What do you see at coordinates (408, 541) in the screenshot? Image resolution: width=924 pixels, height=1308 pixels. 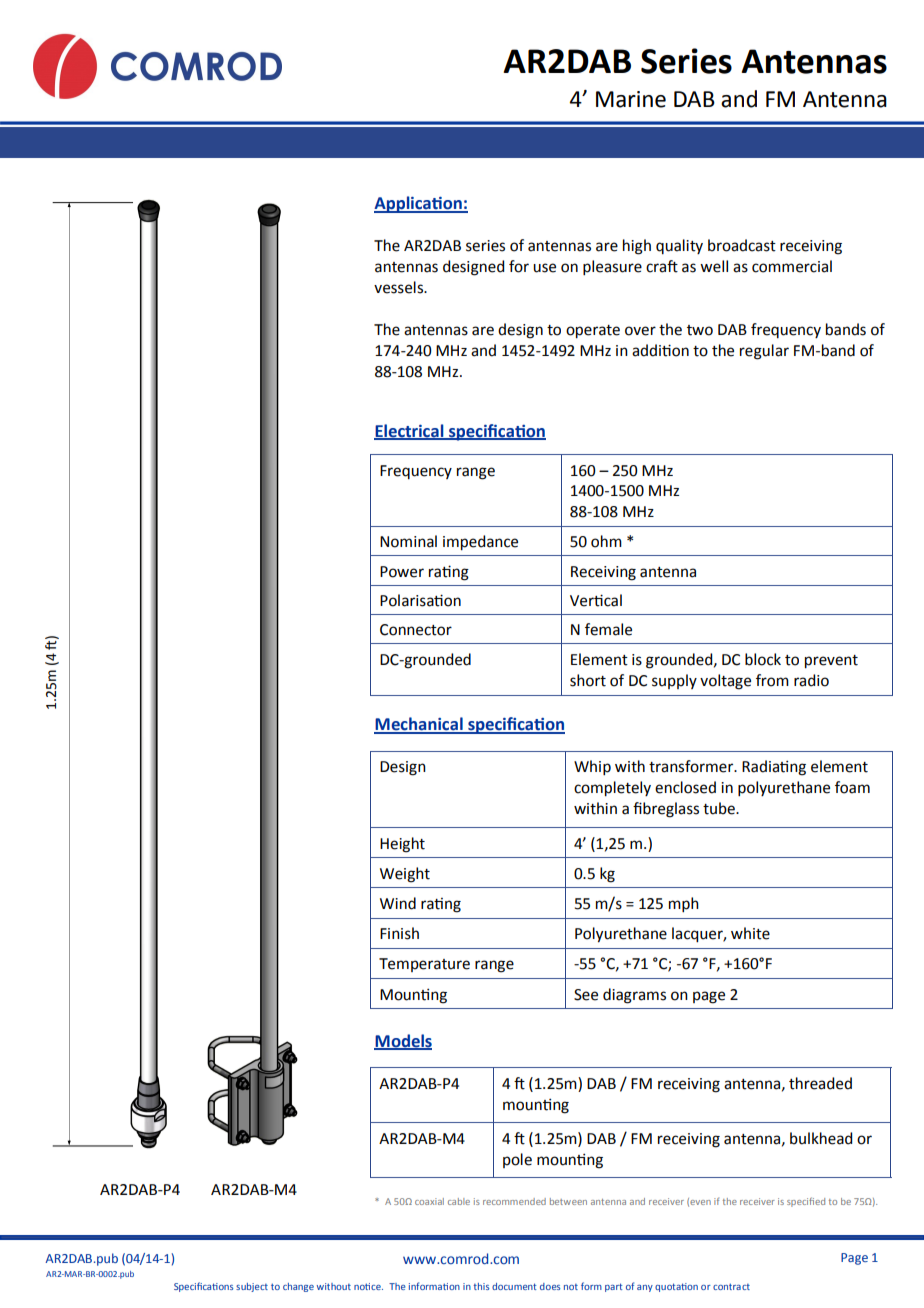 I see `Nominal` at bounding box center [408, 541].
